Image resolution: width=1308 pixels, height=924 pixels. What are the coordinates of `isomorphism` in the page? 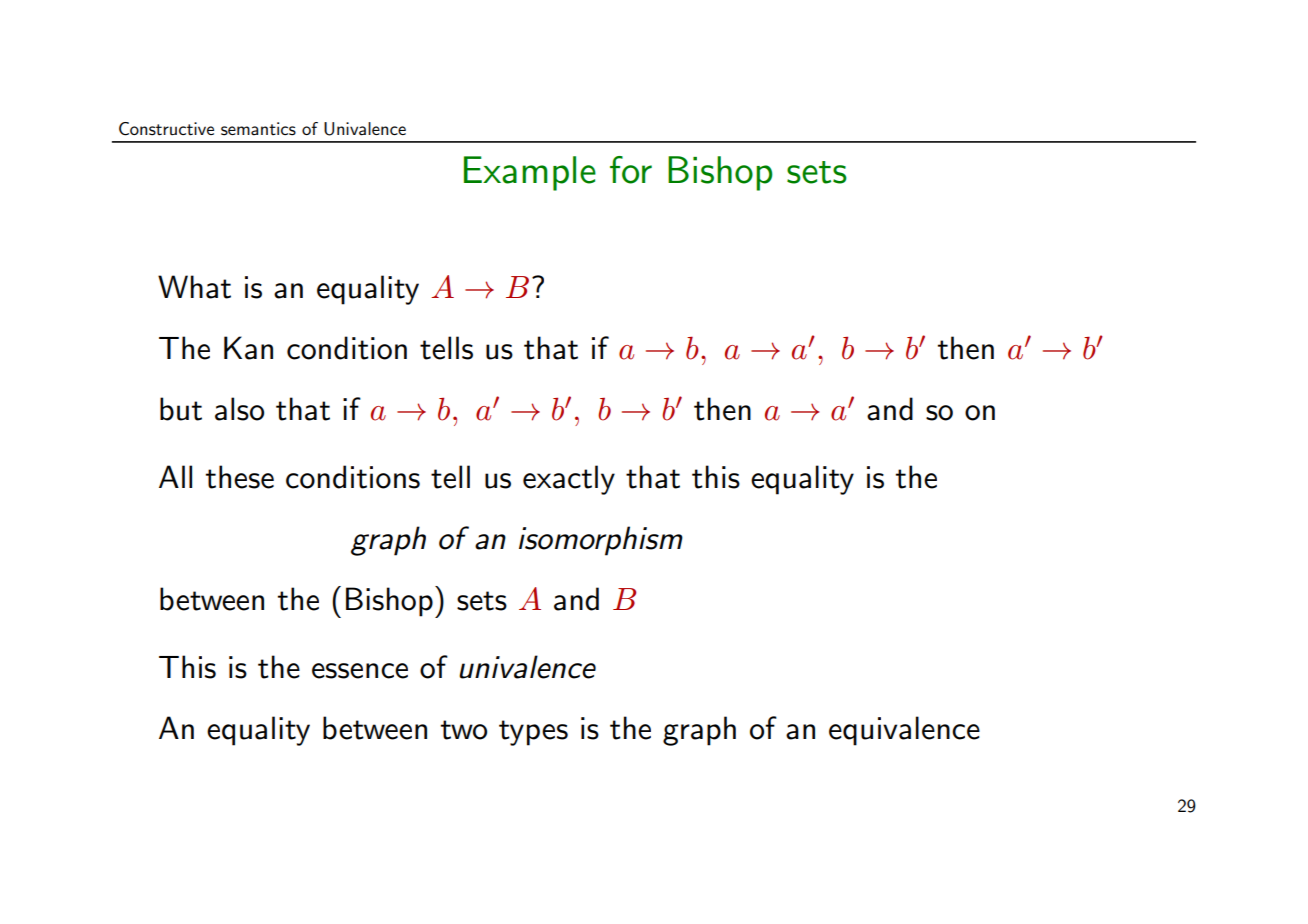 It's located at (601, 541).
